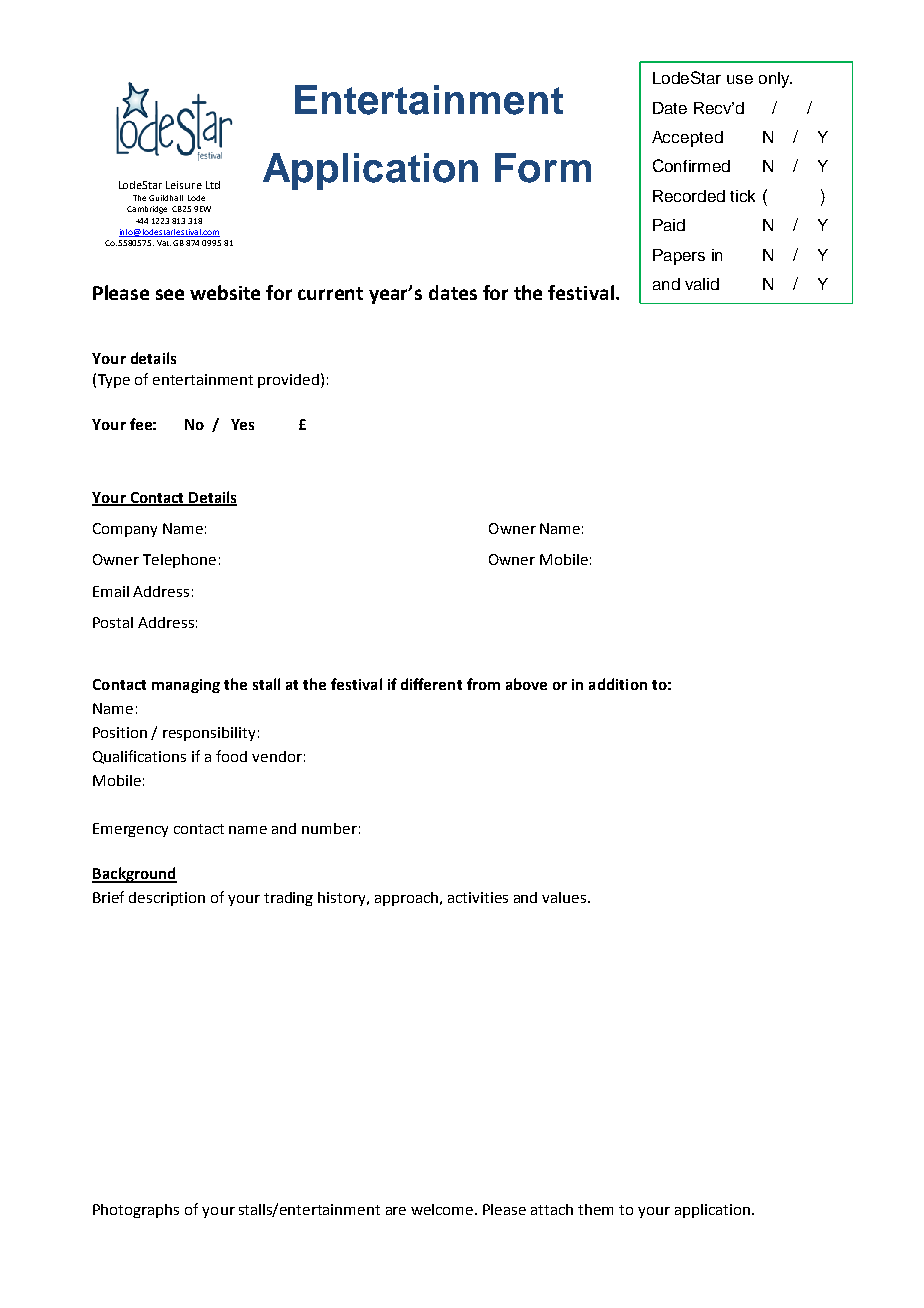 Image resolution: width=924 pixels, height=1308 pixels. What do you see at coordinates (184, 185) in the document?
I see `Leisure` at bounding box center [184, 185].
